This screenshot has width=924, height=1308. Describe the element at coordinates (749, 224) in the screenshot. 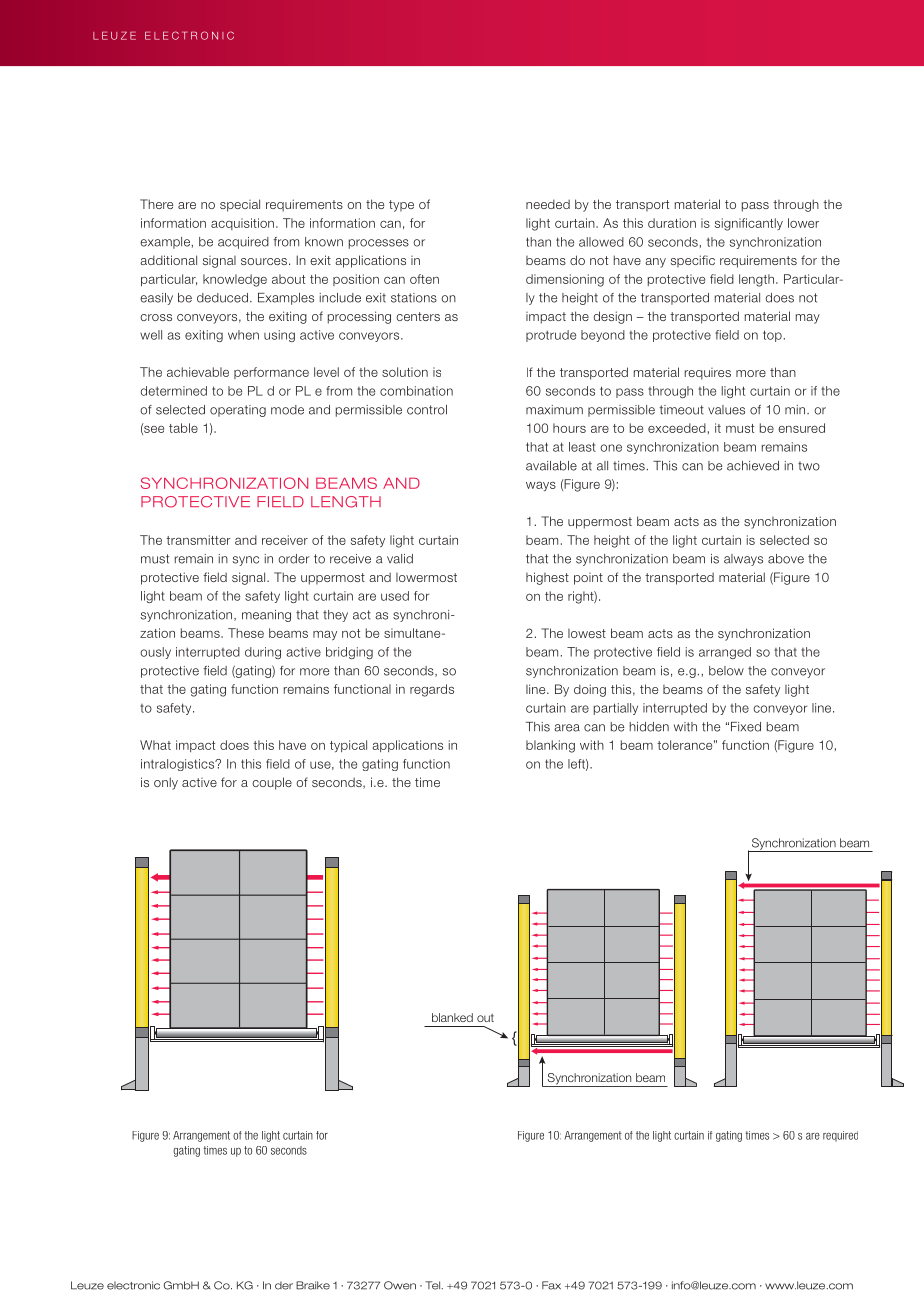

I see `significantly` at that location.
